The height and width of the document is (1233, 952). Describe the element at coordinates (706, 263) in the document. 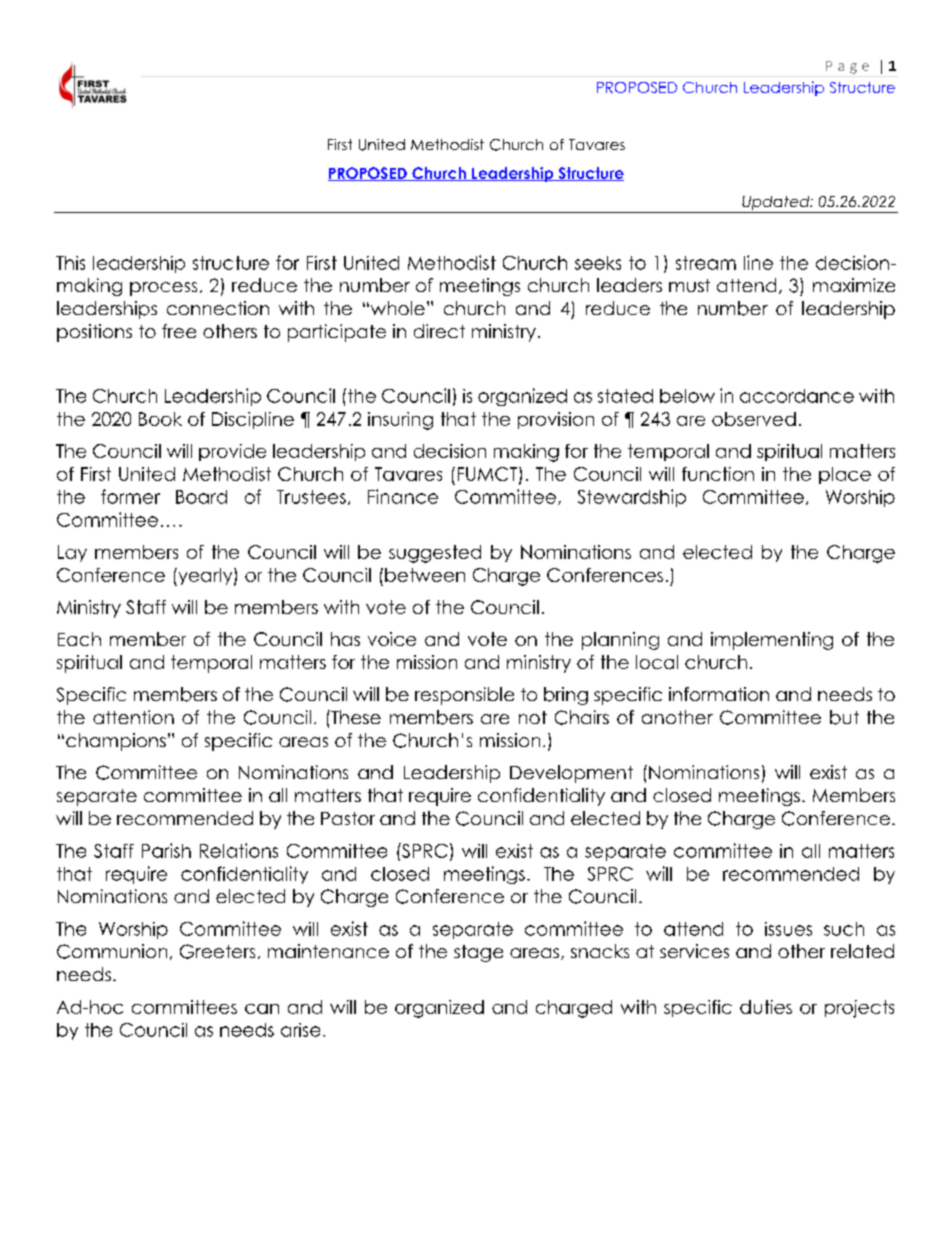

I see `stream` at that location.
